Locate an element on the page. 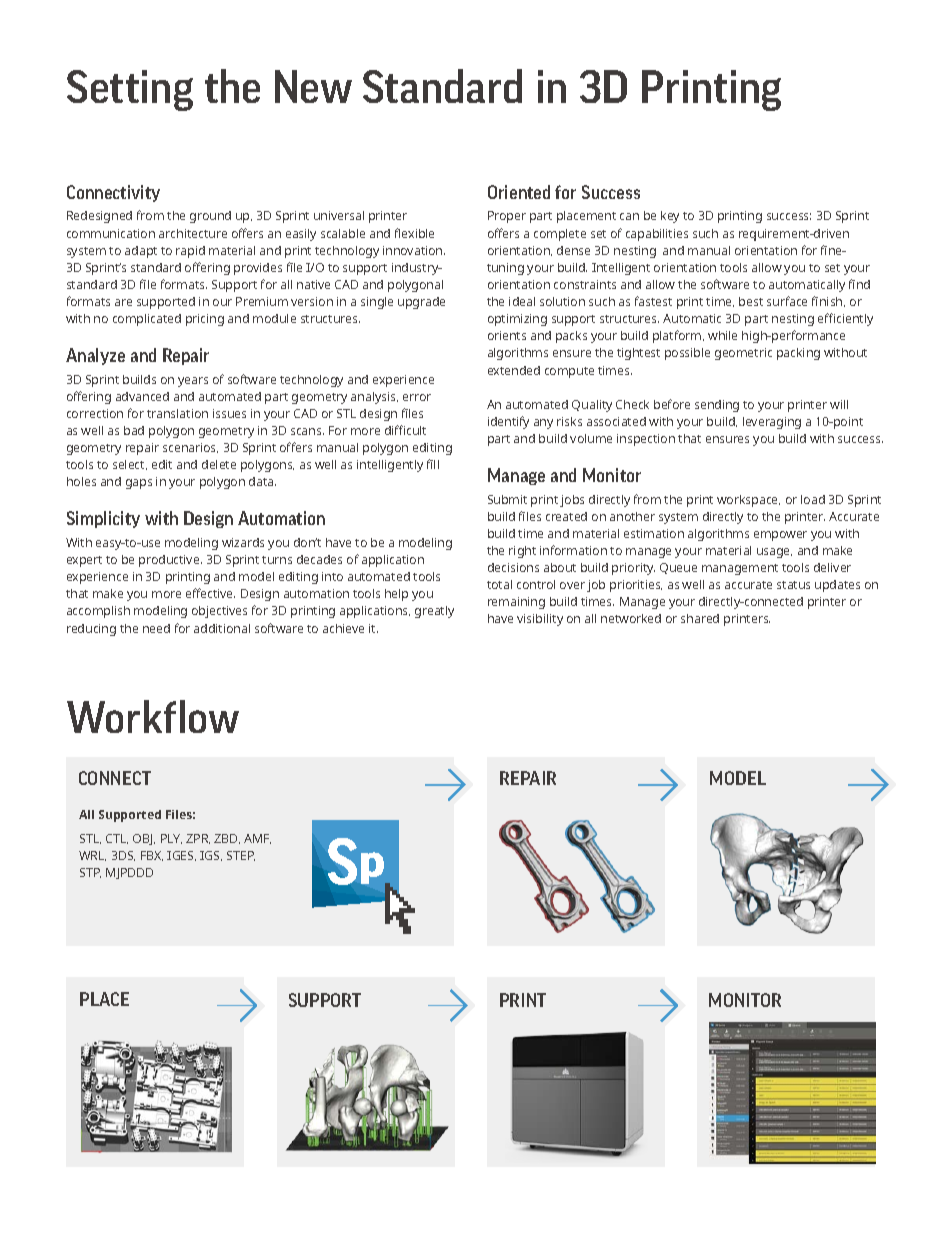 Image resolution: width=952 pixels, height=1233 pixels. decisions is located at coordinates (513, 567).
